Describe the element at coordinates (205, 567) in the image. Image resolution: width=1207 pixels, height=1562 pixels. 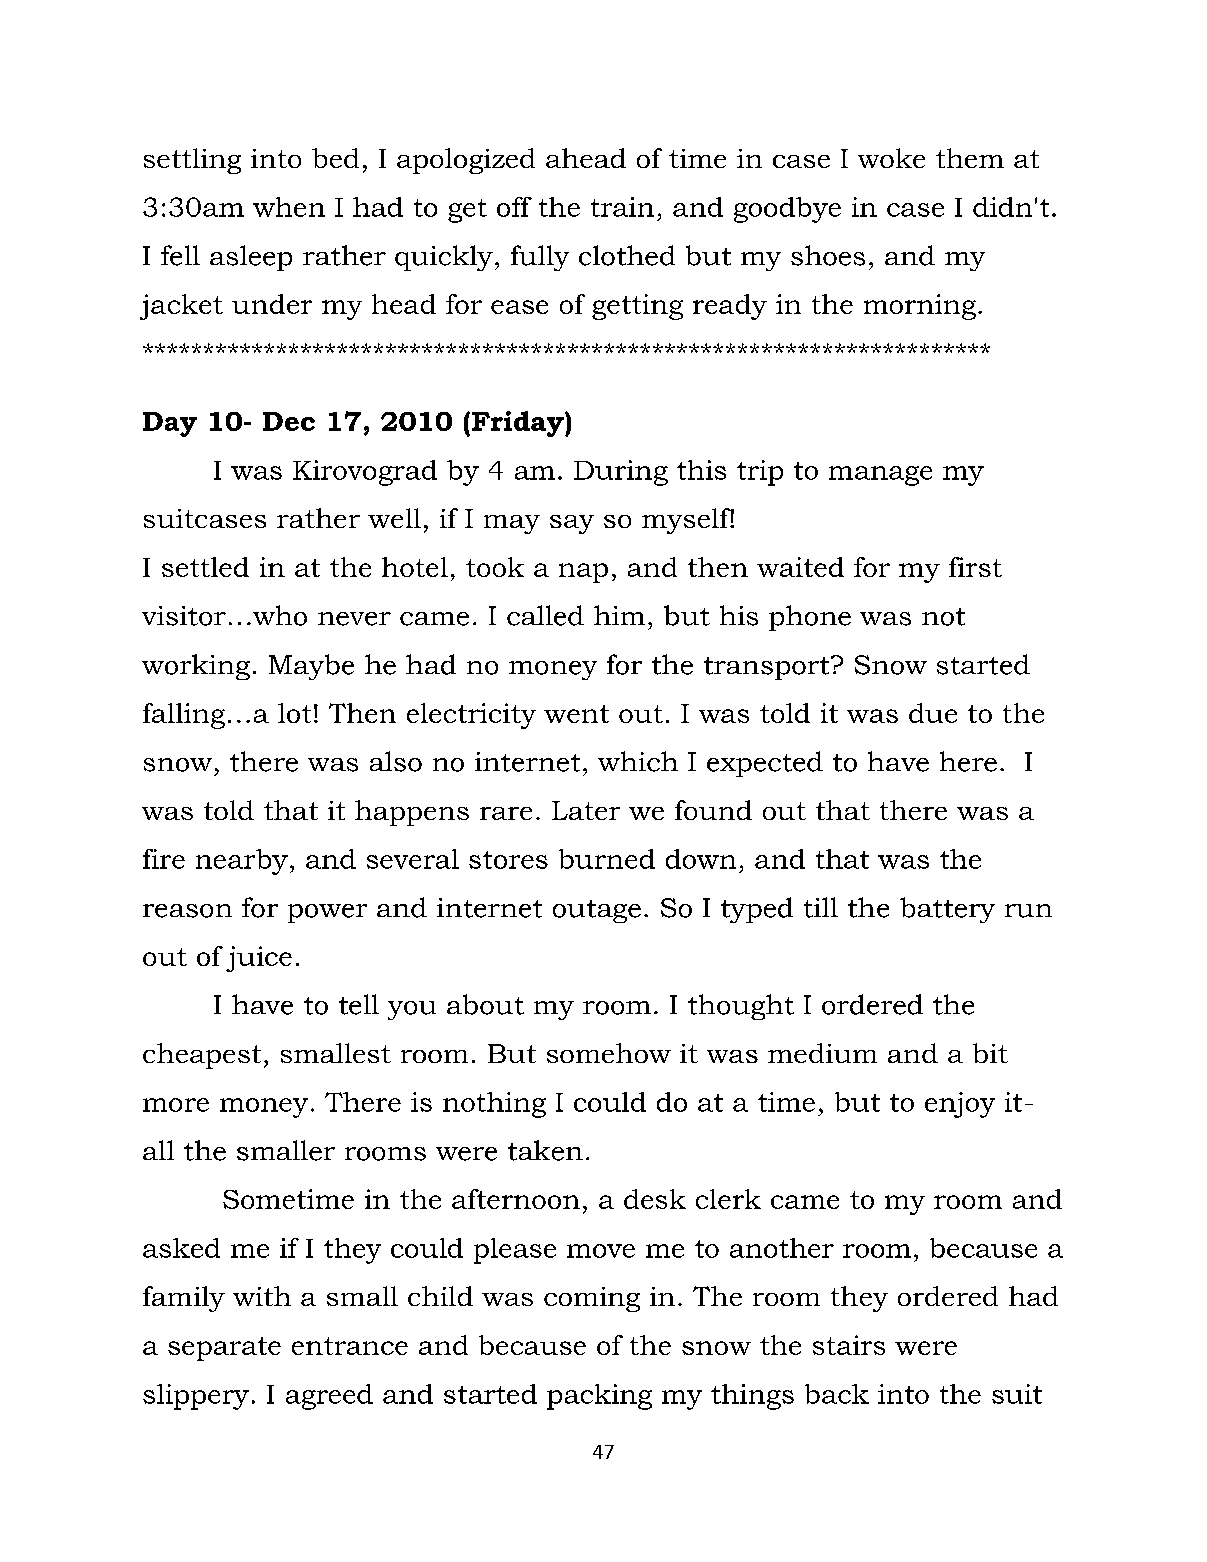
I see `settled` at that location.
